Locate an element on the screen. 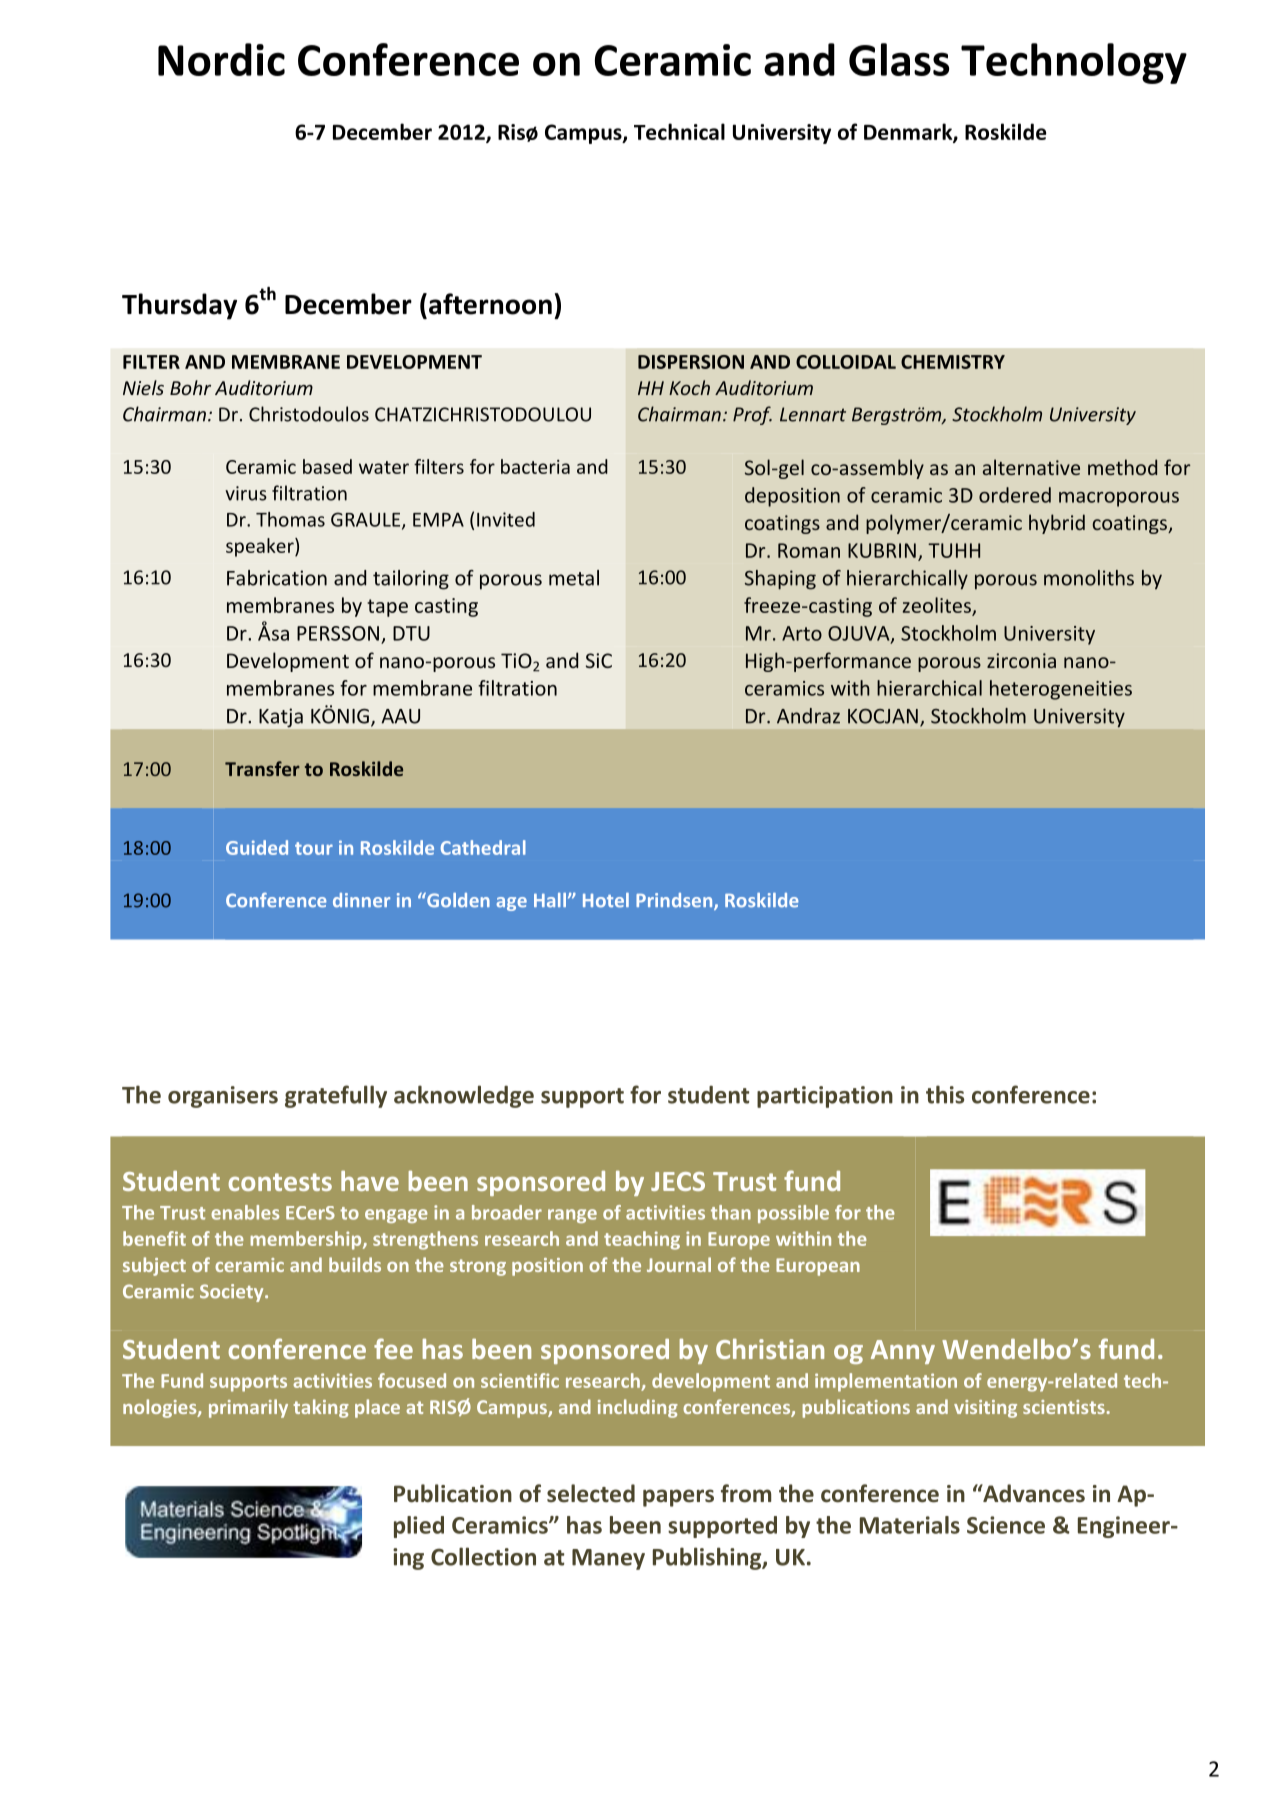 The image size is (1281, 1812). Fabrication is located at coordinates (277, 578).
